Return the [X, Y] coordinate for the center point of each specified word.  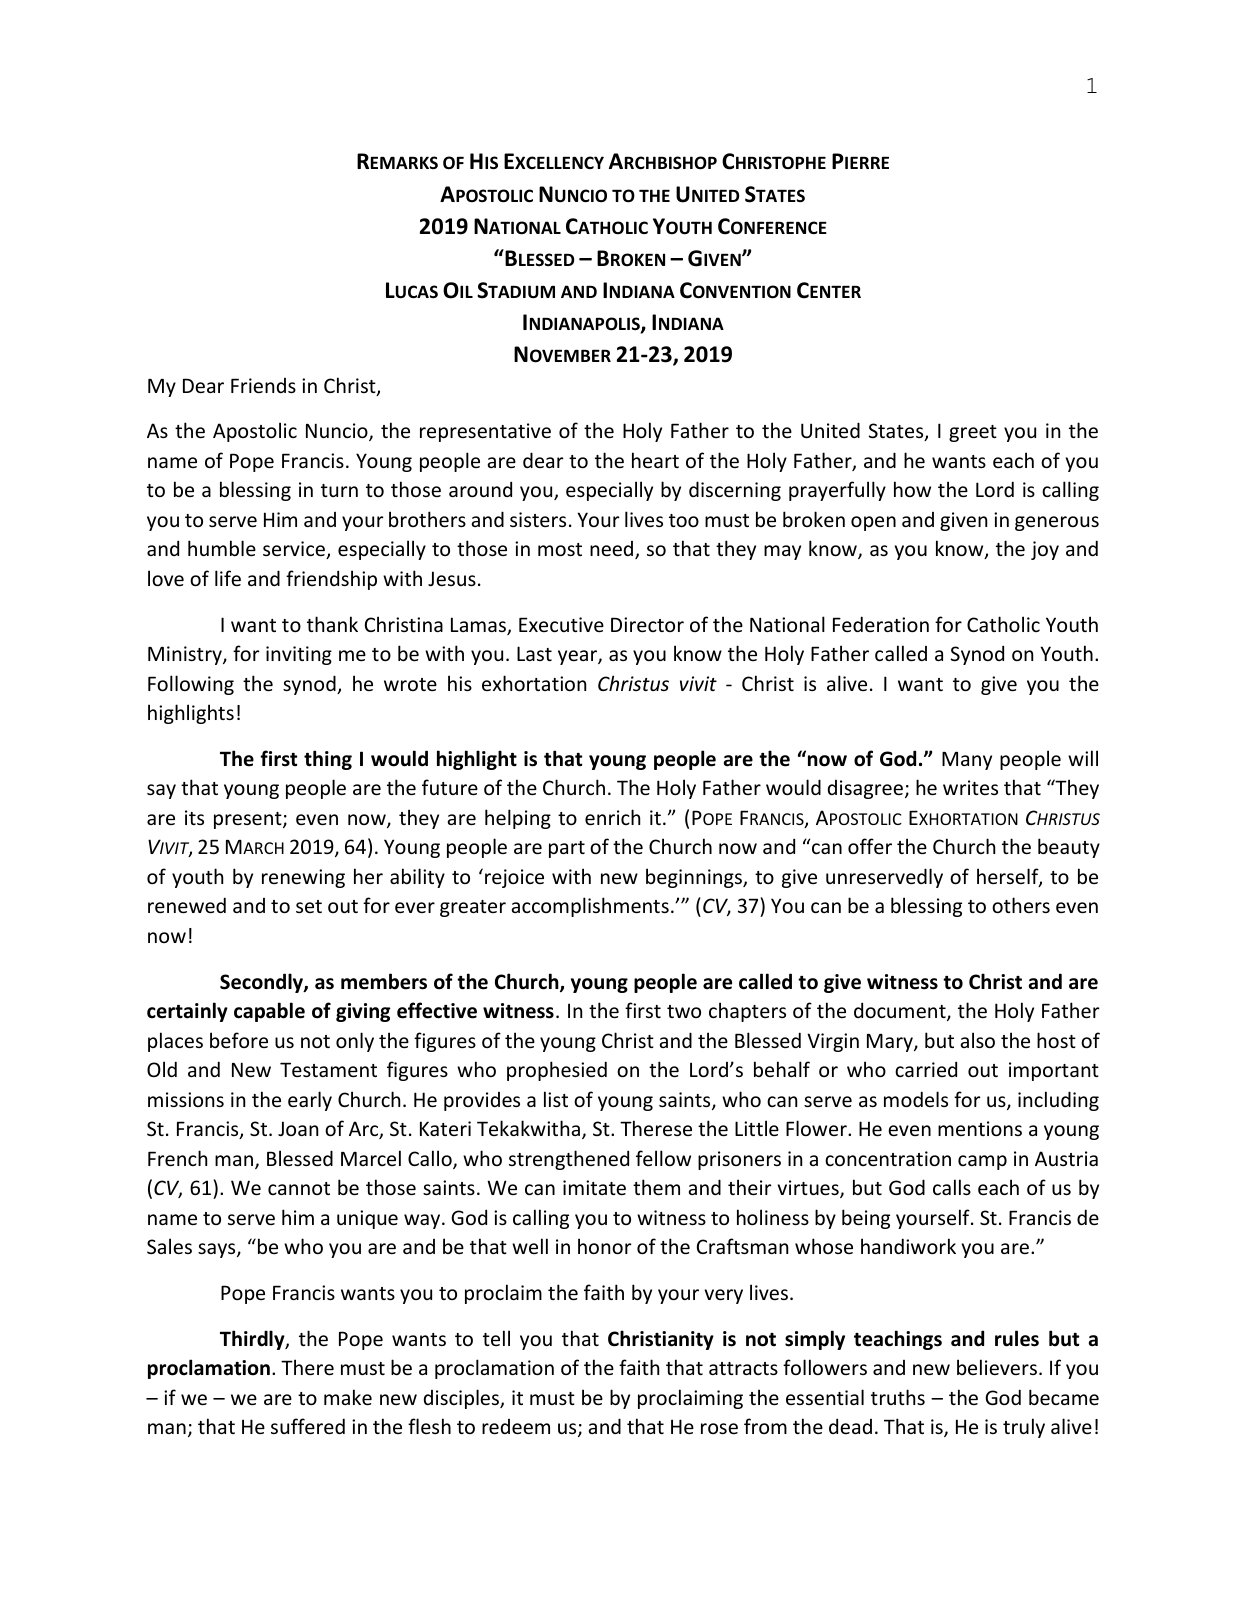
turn [339, 490]
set [309, 906]
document [901, 1011]
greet [973, 433]
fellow [663, 1158]
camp [982, 1162]
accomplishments [590, 907]
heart [655, 460]
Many [967, 760]
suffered [308, 1426]
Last [534, 653]
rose [719, 1428]
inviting [299, 655]
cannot [299, 1188]
